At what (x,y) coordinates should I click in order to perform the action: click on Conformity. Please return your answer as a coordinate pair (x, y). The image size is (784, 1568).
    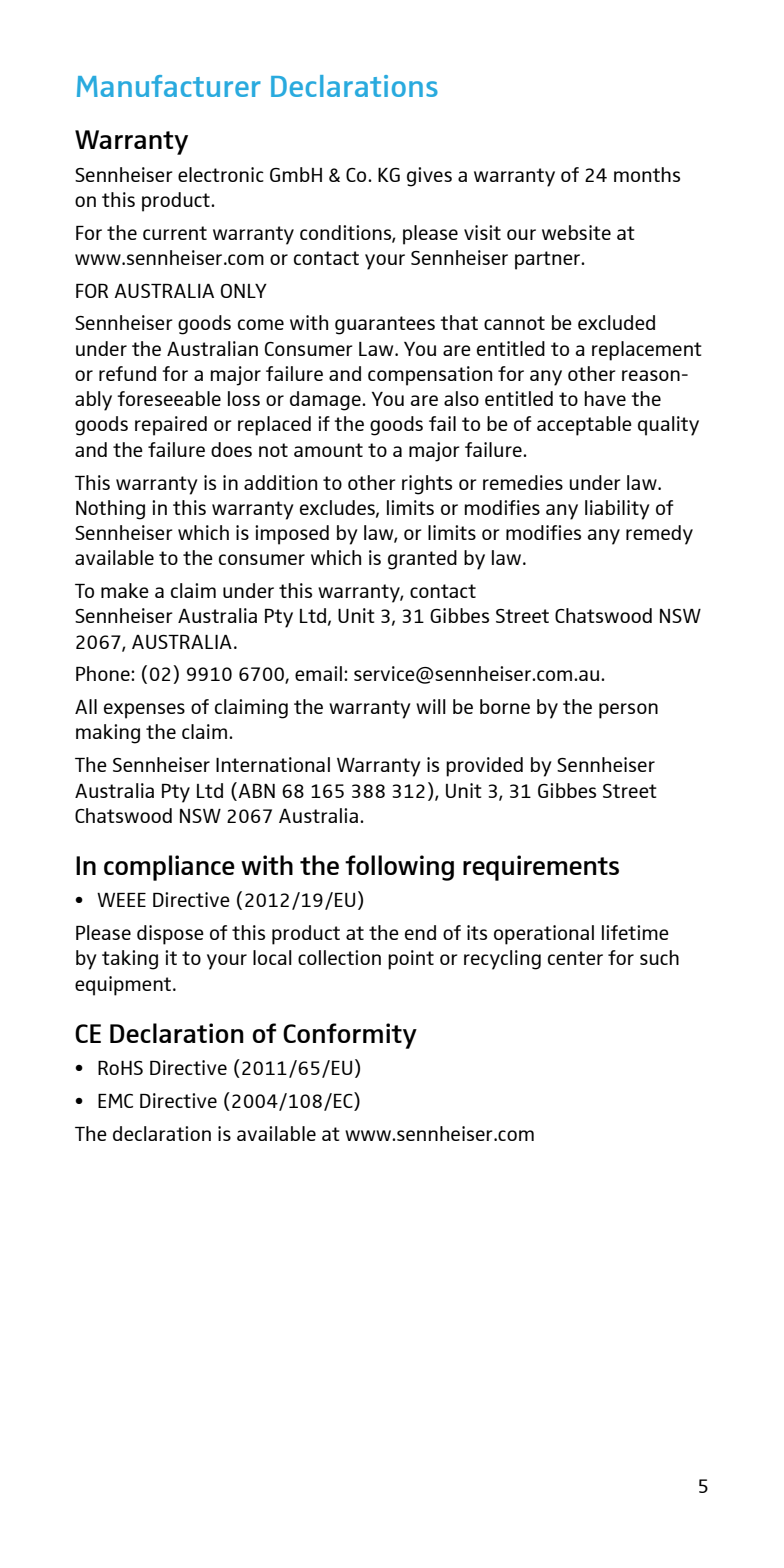
    Looking at the image, I should click on (350, 1036).
